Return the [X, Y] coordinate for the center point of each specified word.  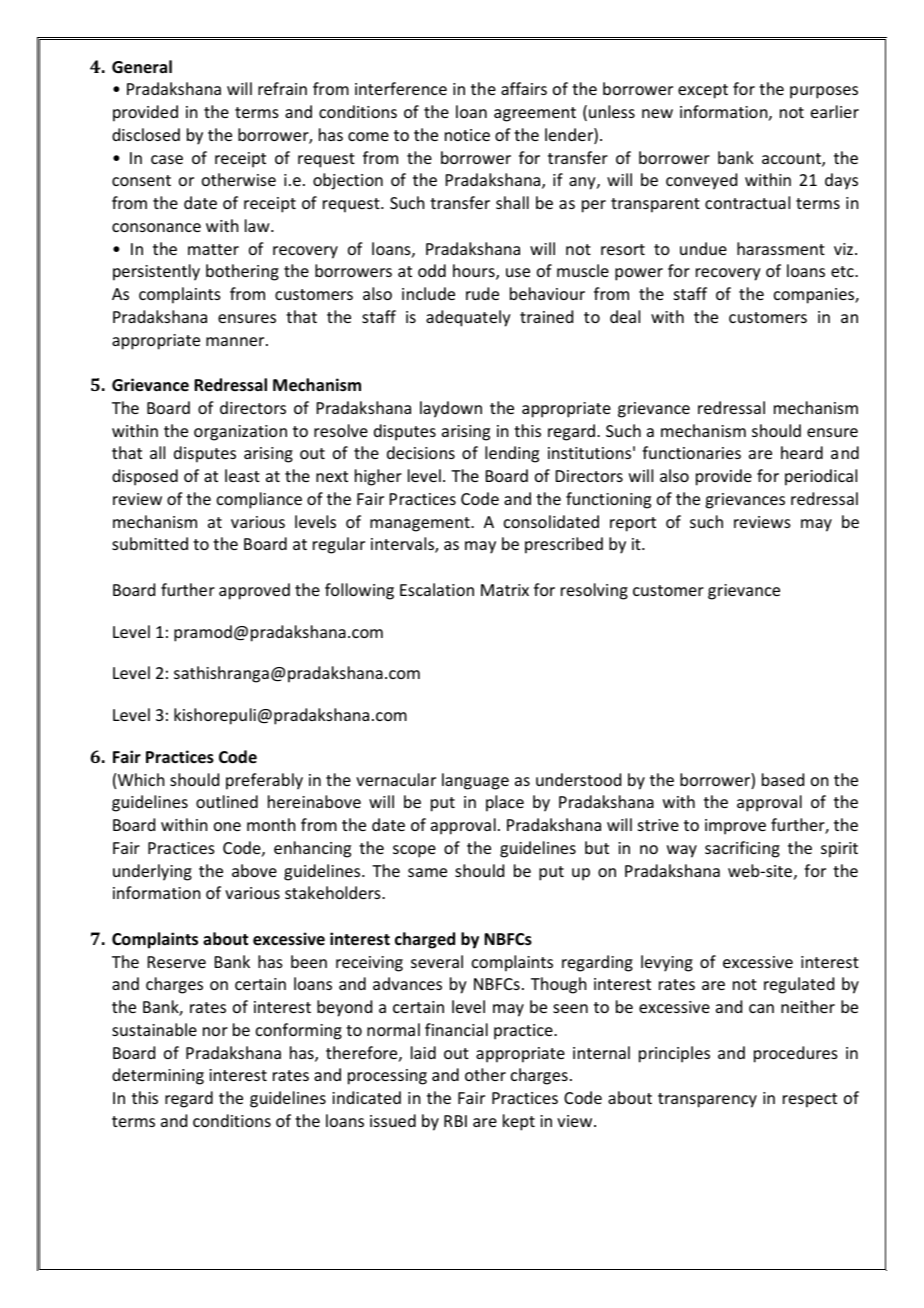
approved [254, 591]
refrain [282, 88]
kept [519, 1122]
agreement [535, 114]
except [703, 91]
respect [810, 1100]
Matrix [505, 590]
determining [158, 1076]
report [633, 524]
